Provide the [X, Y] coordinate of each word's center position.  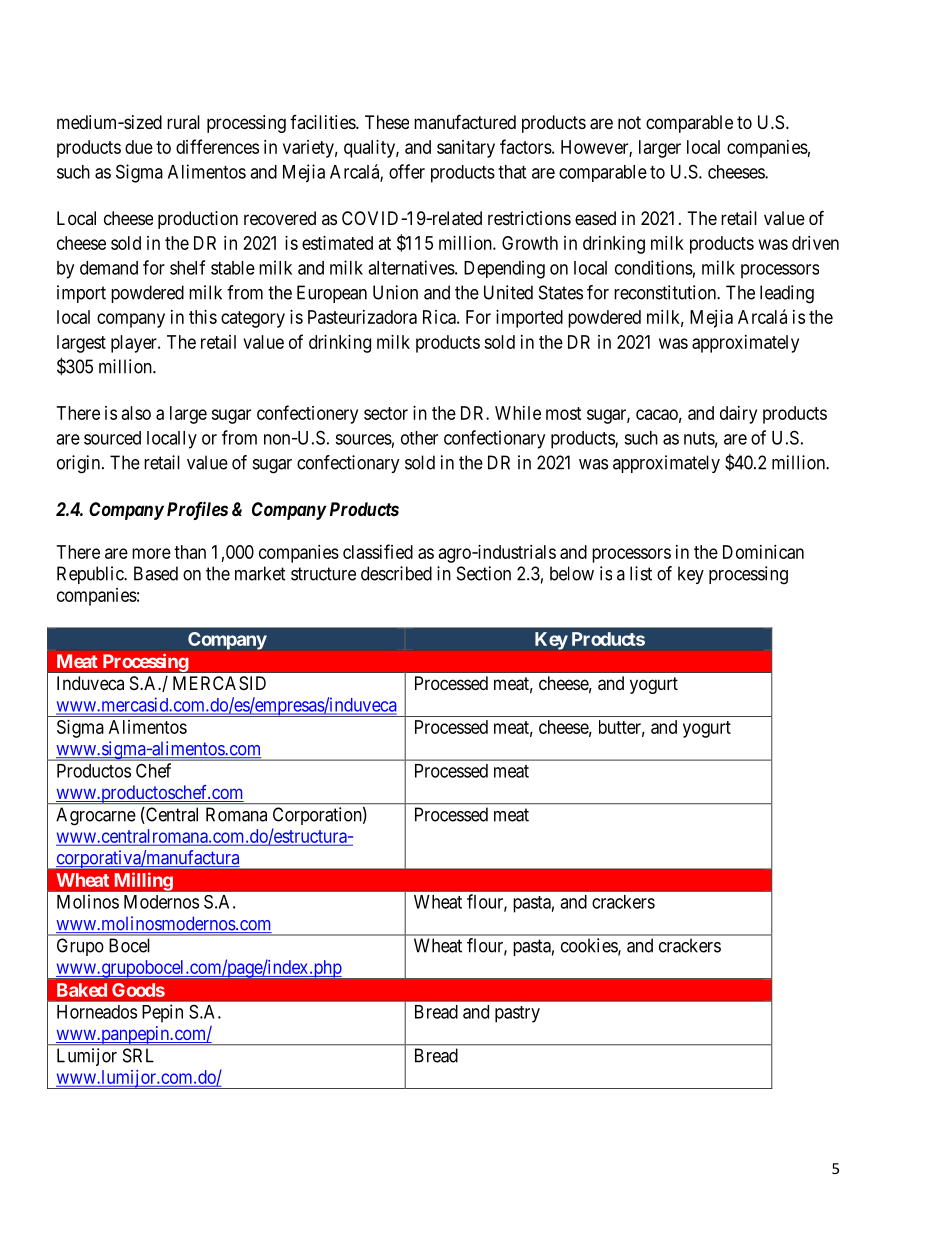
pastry [517, 1014]
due [139, 147]
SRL [138, 1055]
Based [156, 573]
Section [484, 573]
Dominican [763, 552]
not [629, 122]
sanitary [466, 149]
